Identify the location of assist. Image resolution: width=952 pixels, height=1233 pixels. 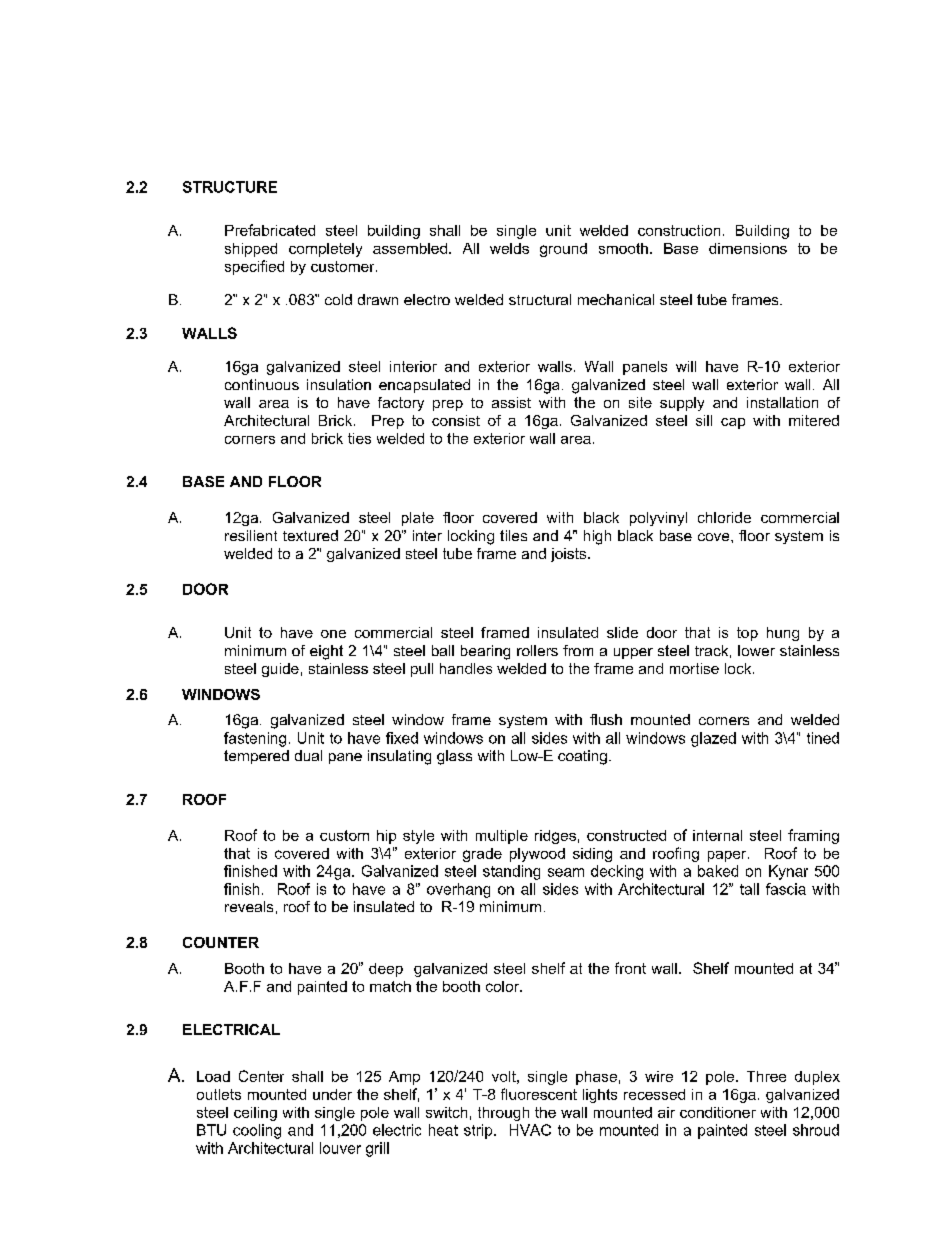
(511, 402).
